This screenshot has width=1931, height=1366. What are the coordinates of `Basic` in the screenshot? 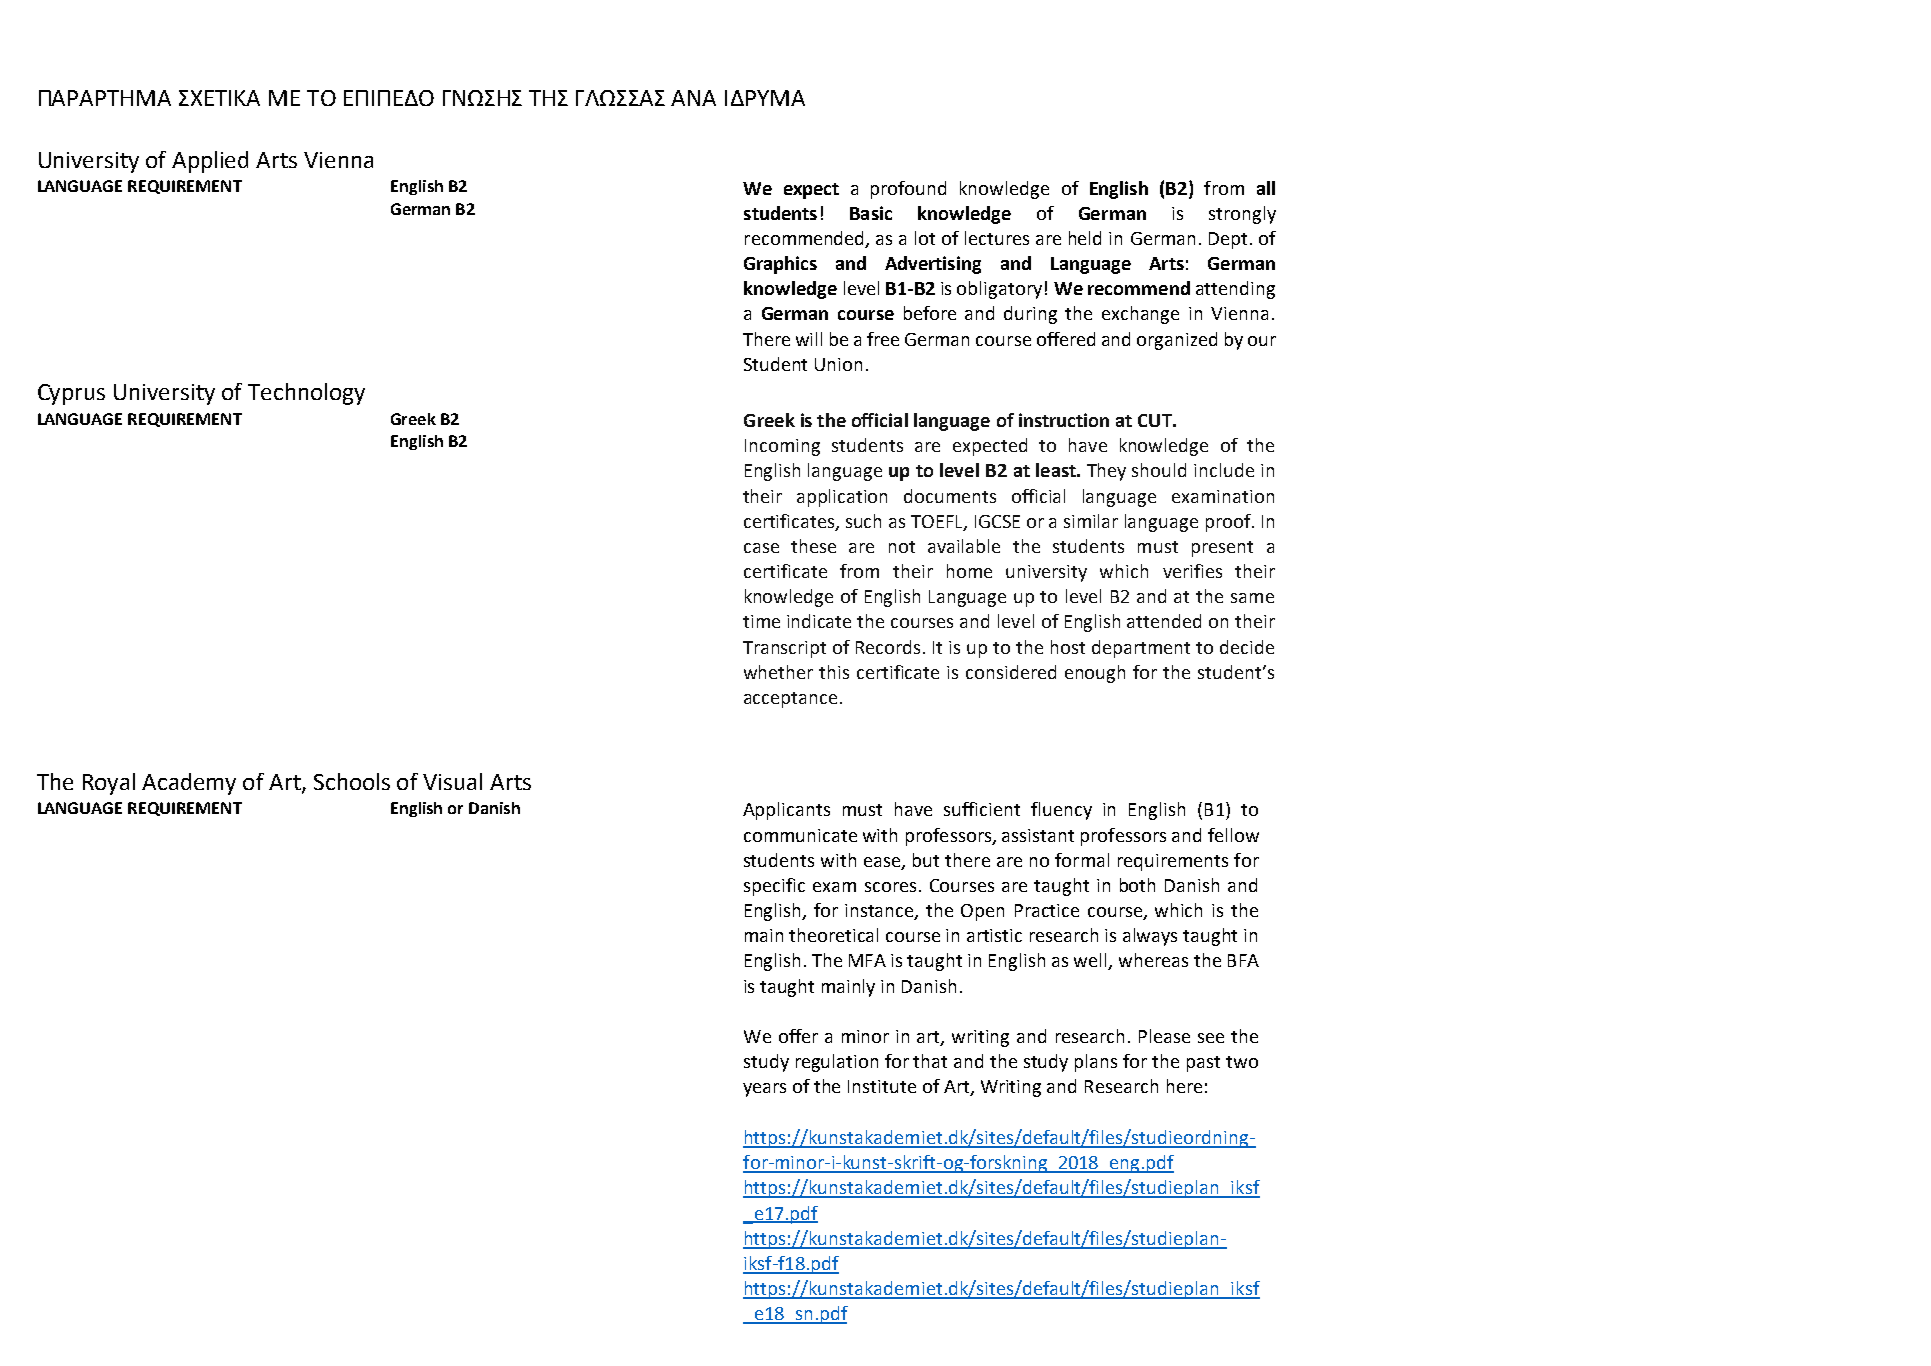 It's located at (871, 213).
